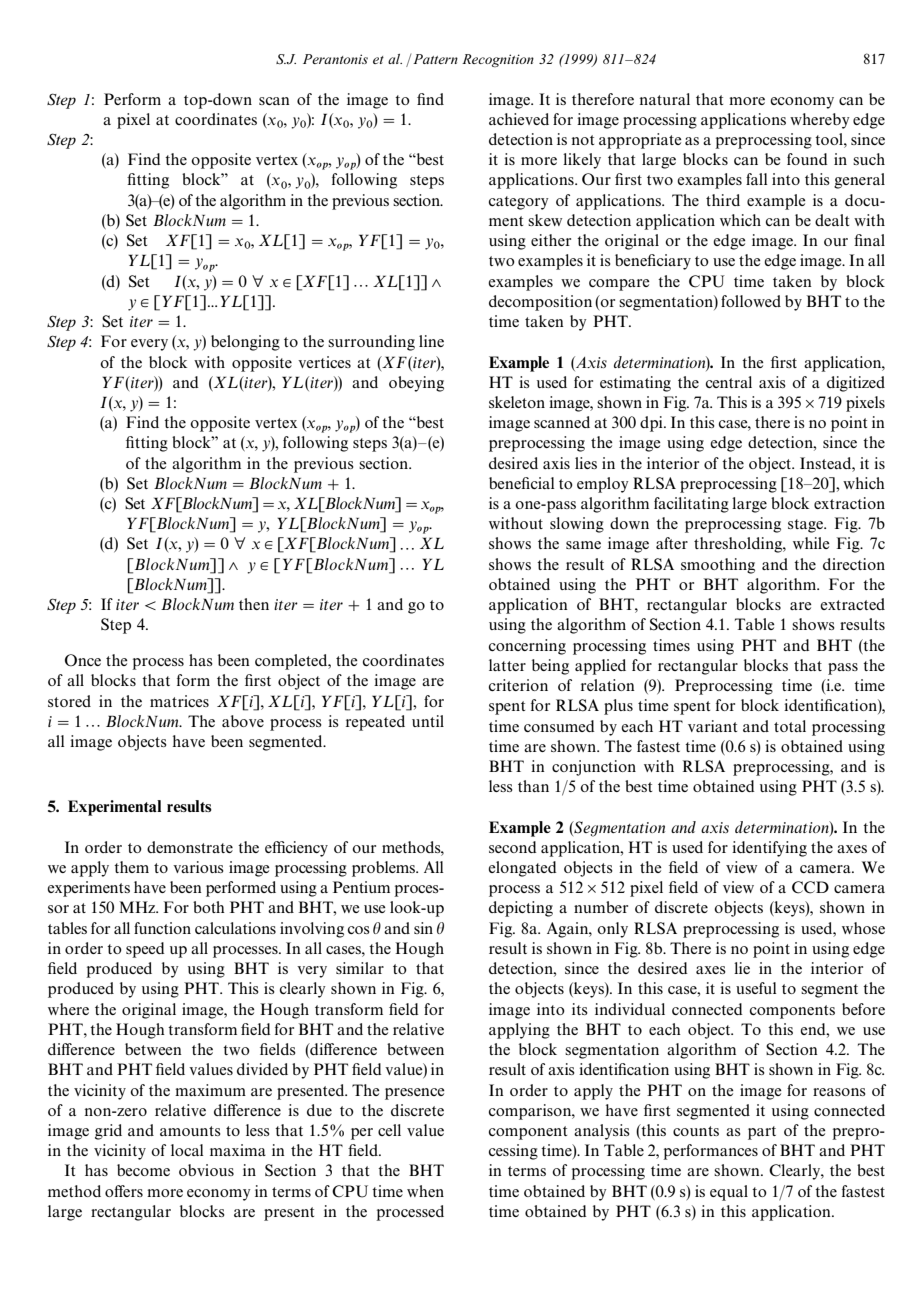 This screenshot has height=1316, width=924. I want to click on Pattern, so click(435, 59).
